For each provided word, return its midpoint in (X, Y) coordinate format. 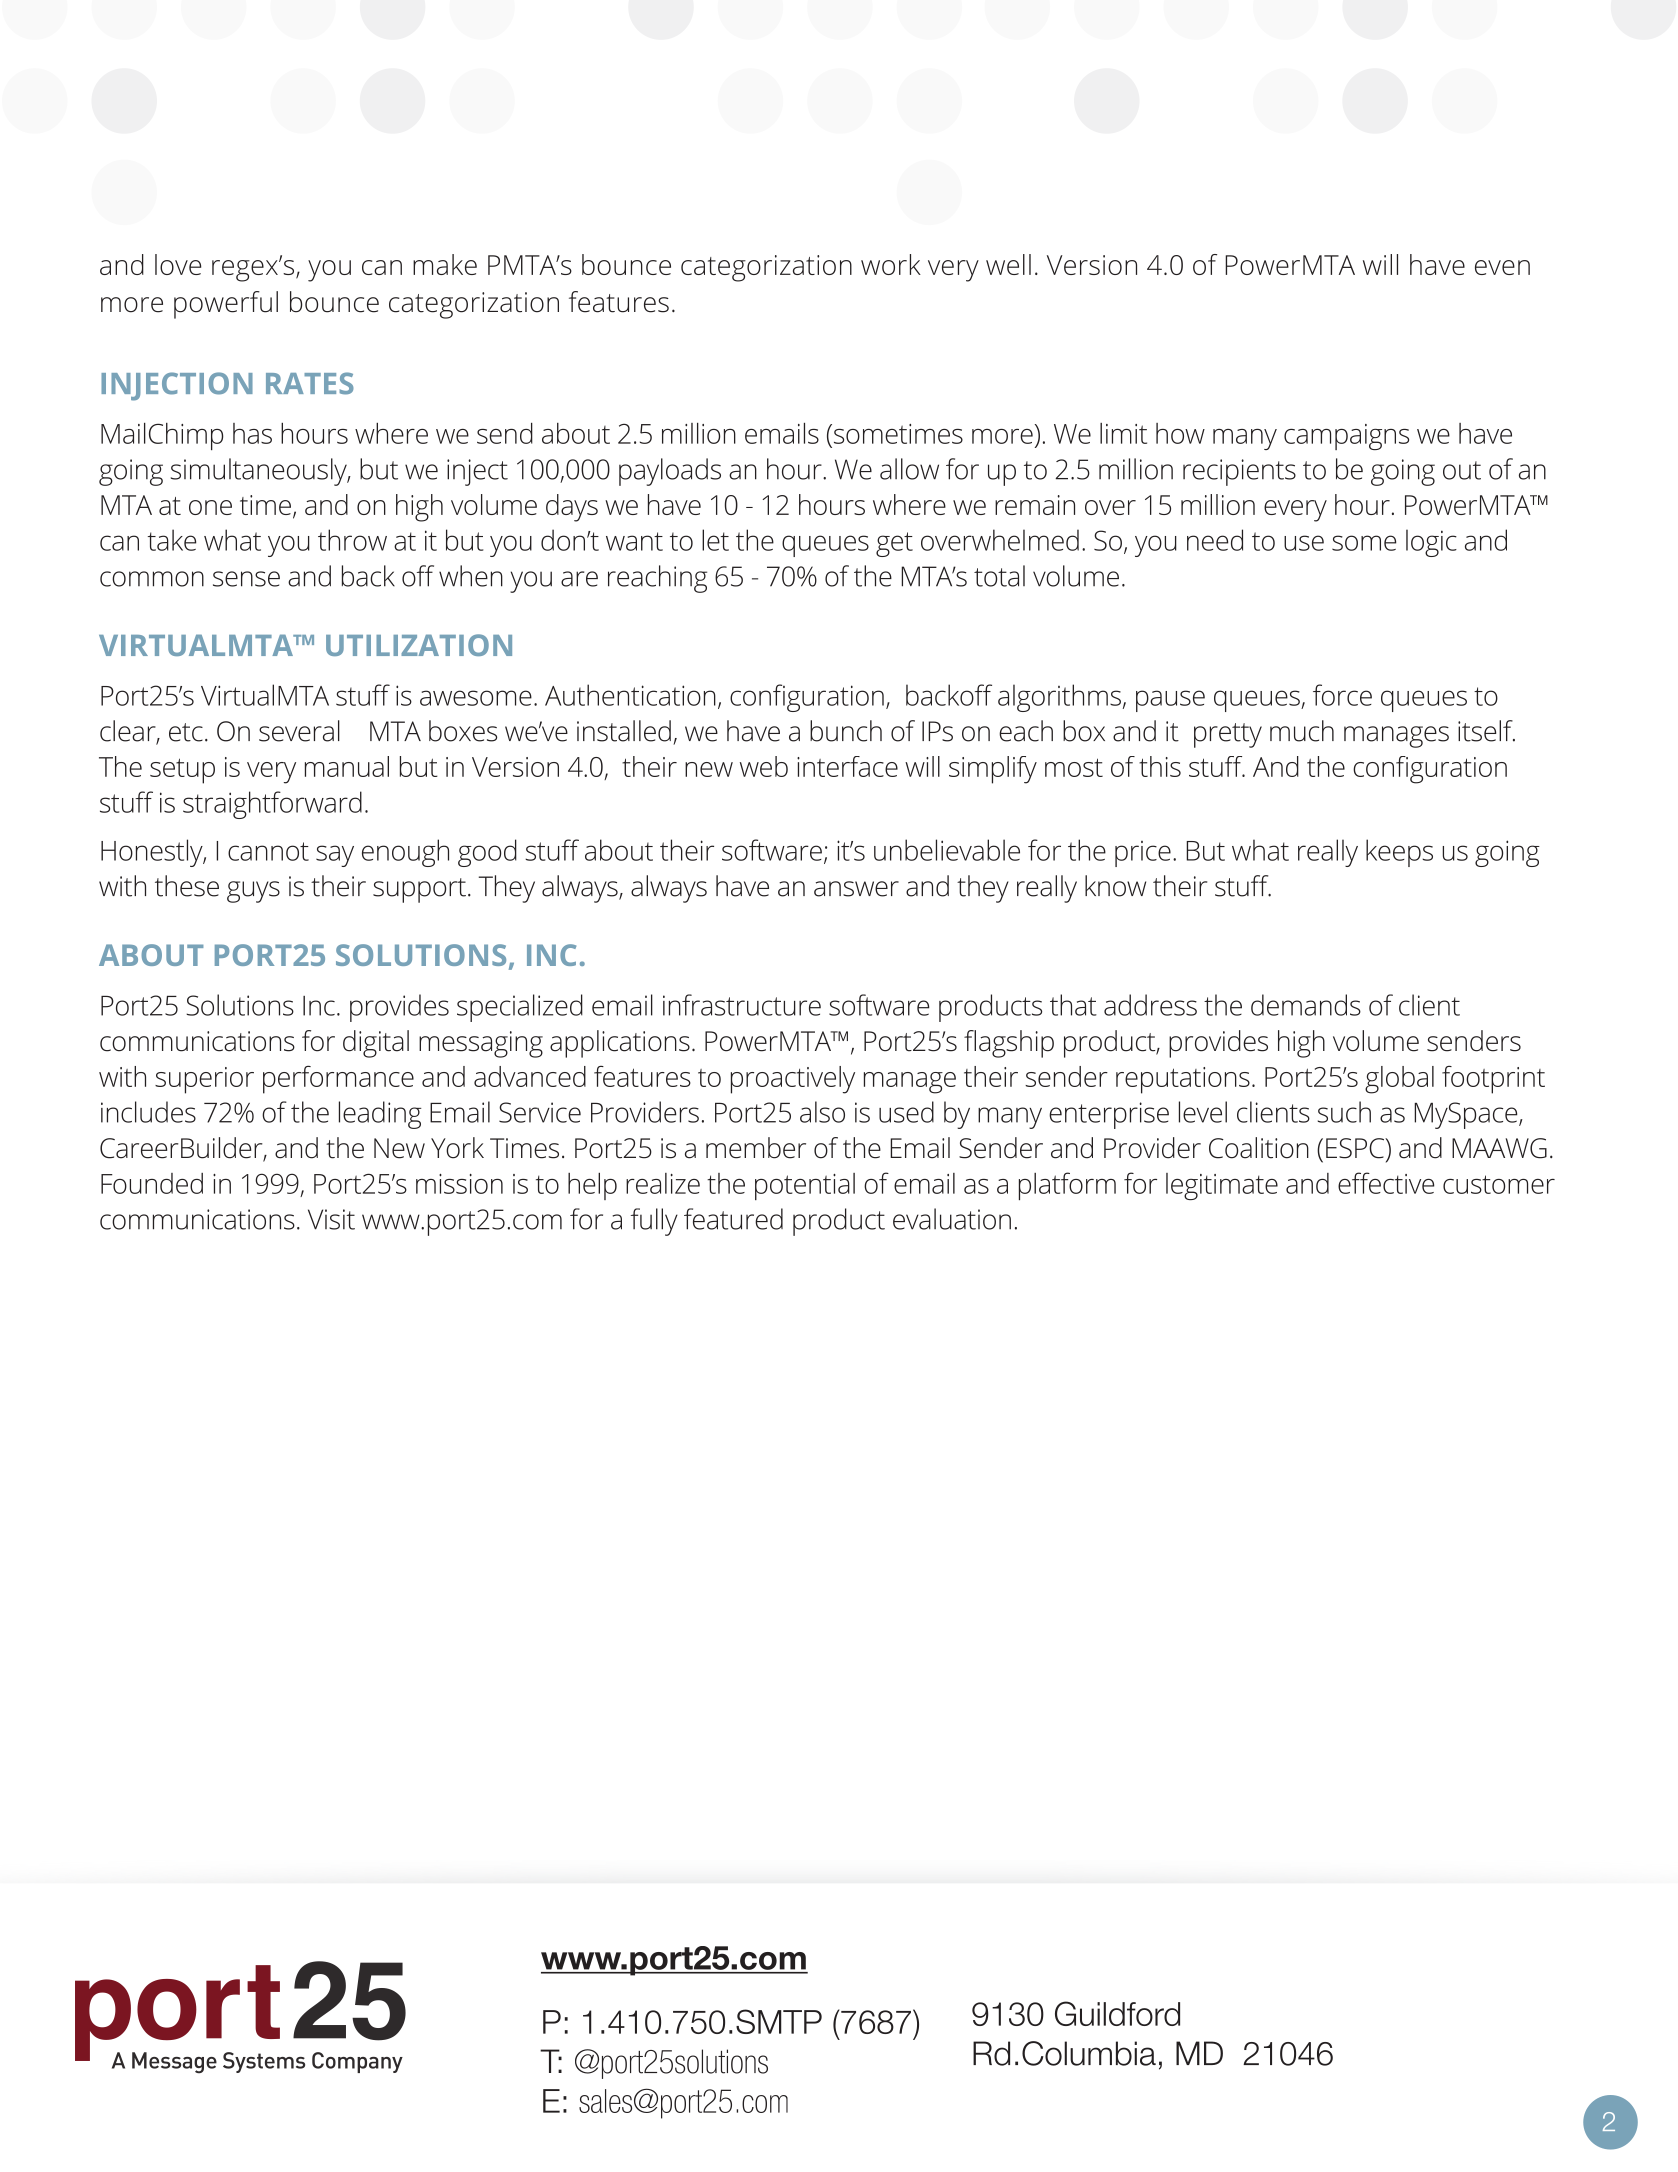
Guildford (1117, 2013)
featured (733, 1219)
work (891, 264)
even (1502, 267)
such (1344, 1112)
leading (380, 1115)
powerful (226, 305)
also (822, 1112)
